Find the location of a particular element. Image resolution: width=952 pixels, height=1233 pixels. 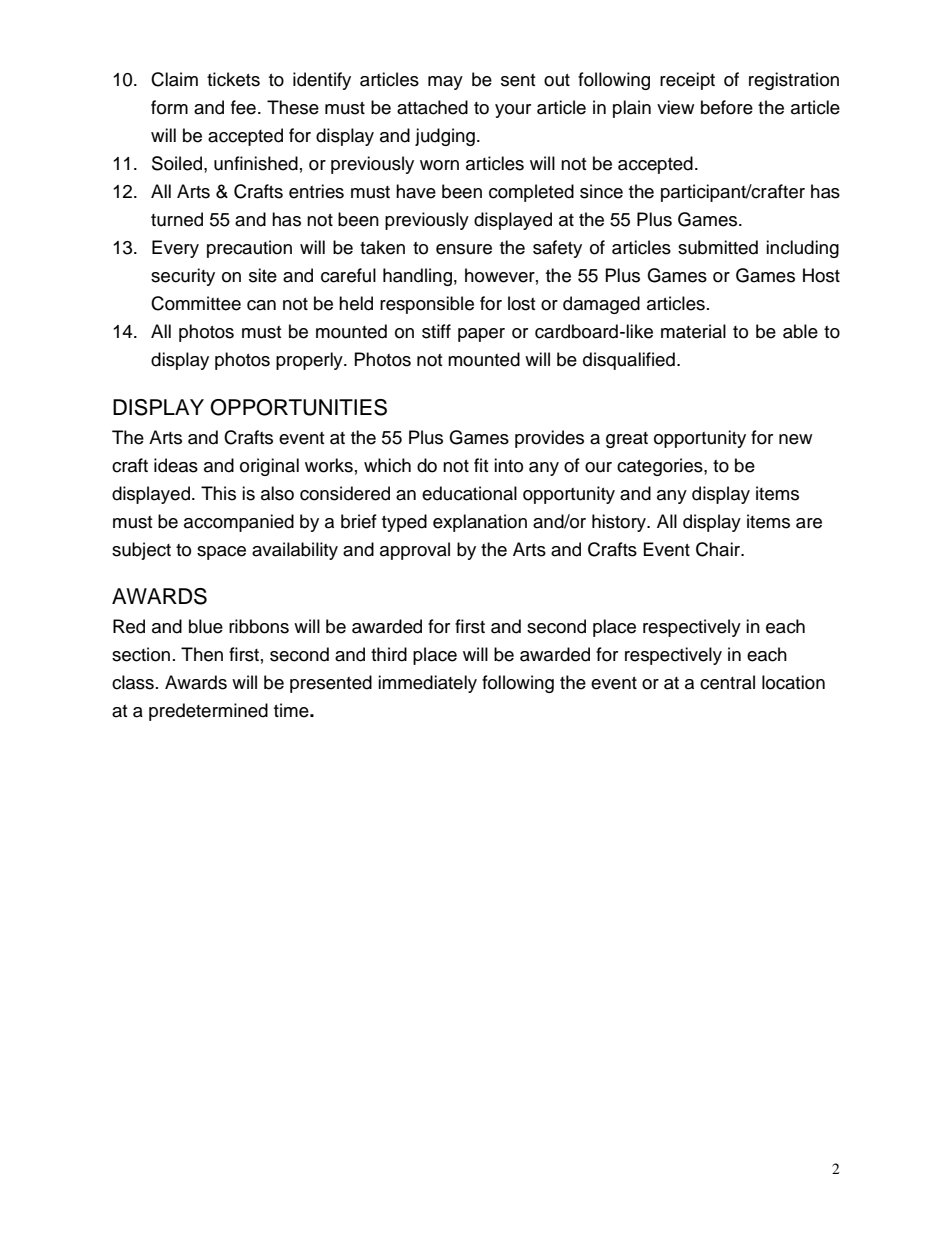

new is located at coordinates (795, 439).
